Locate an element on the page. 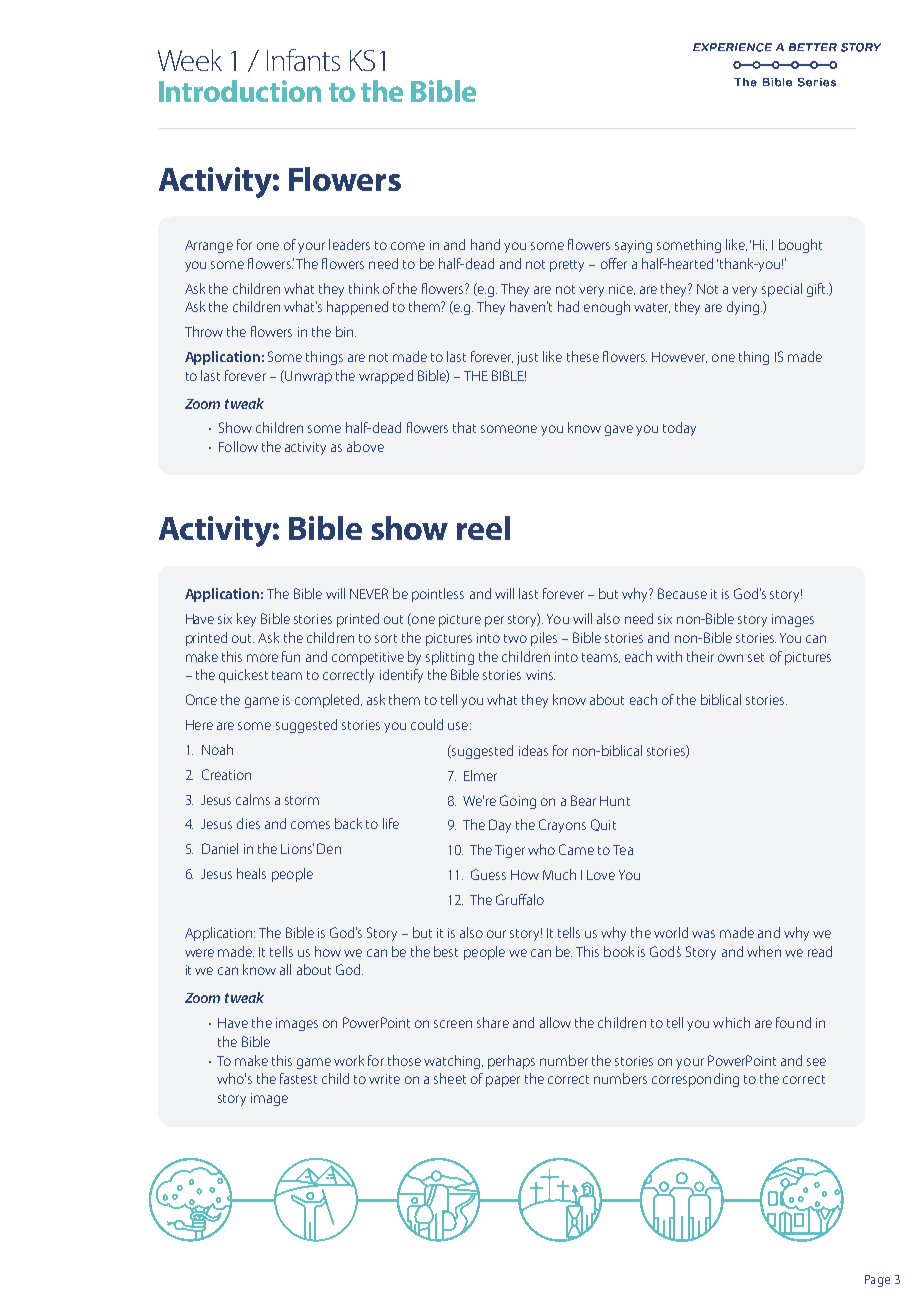  hand is located at coordinates (485, 244).
